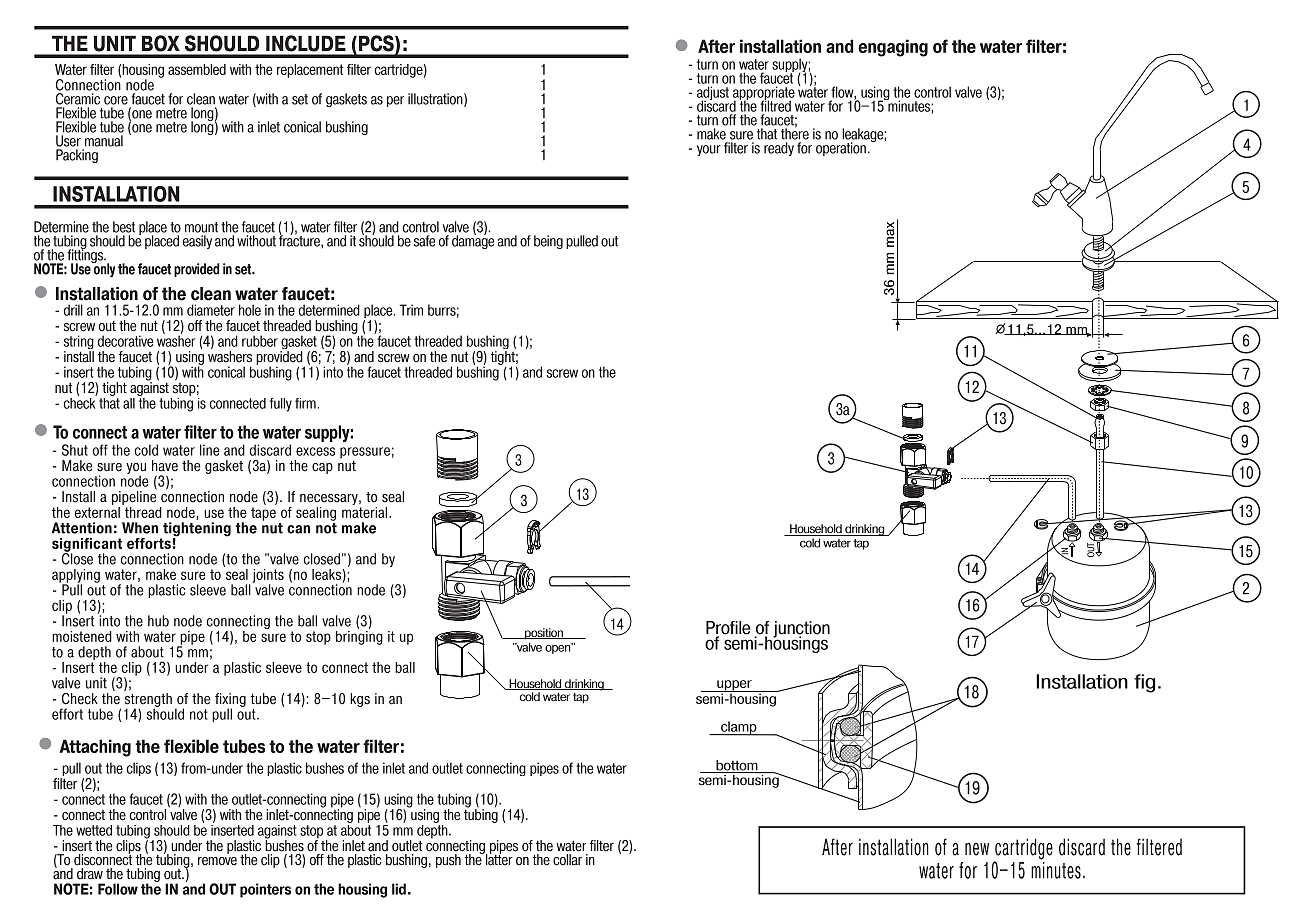 The width and height of the document is (1308, 924). What do you see at coordinates (197, 69) in the document?
I see `assembled` at bounding box center [197, 69].
